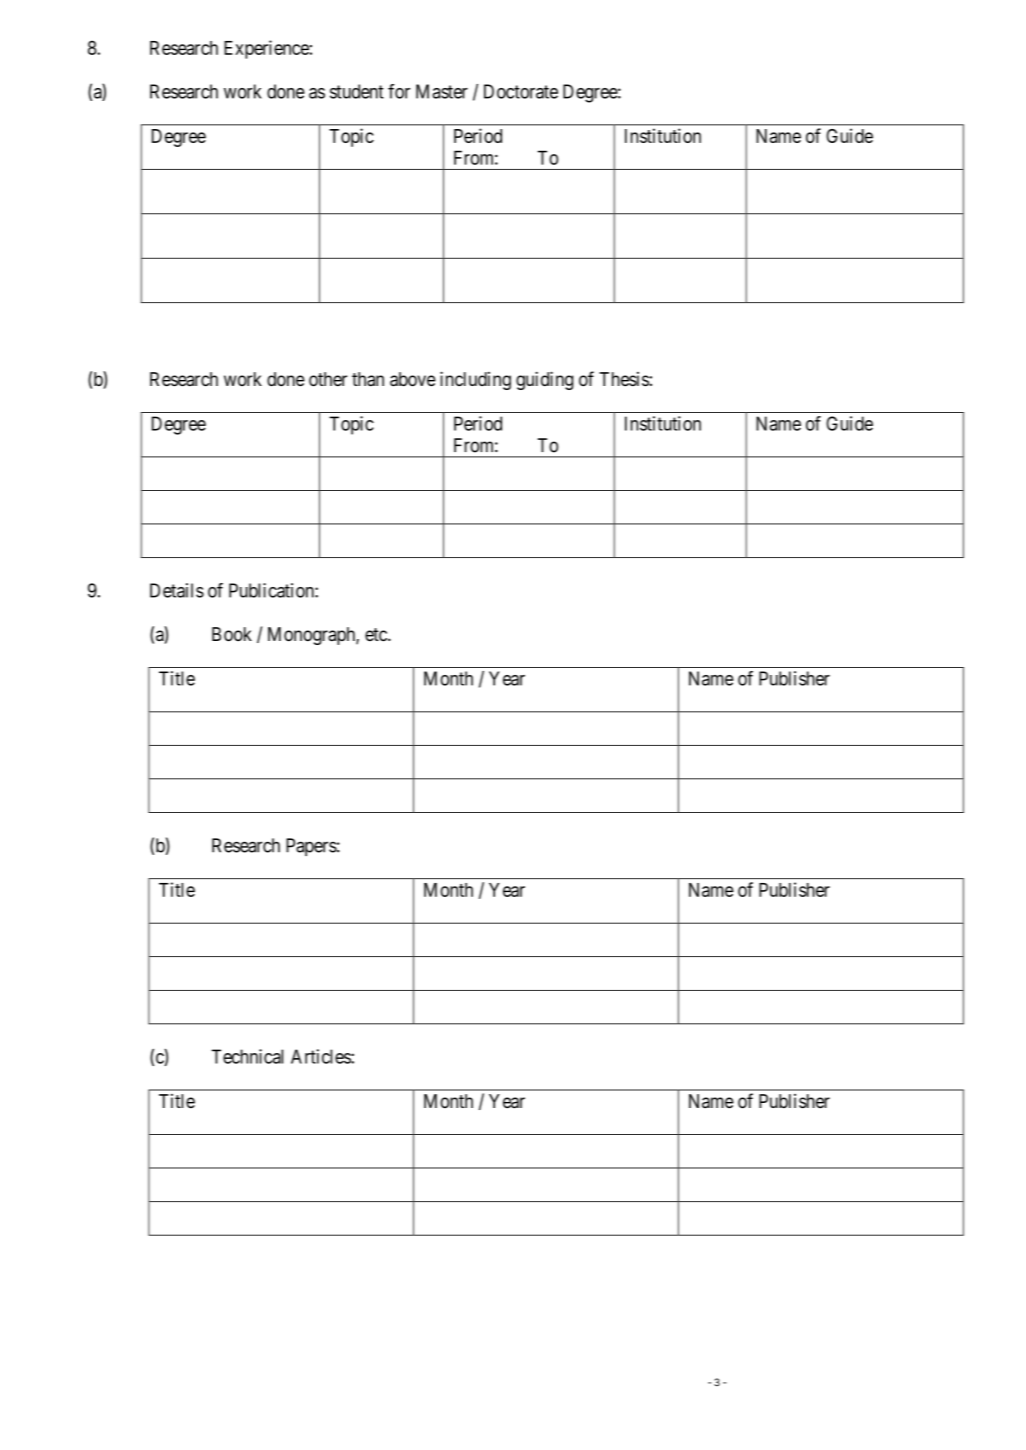 This screenshot has width=1026, height=1450. I want to click on Articles, so click(321, 1056).
